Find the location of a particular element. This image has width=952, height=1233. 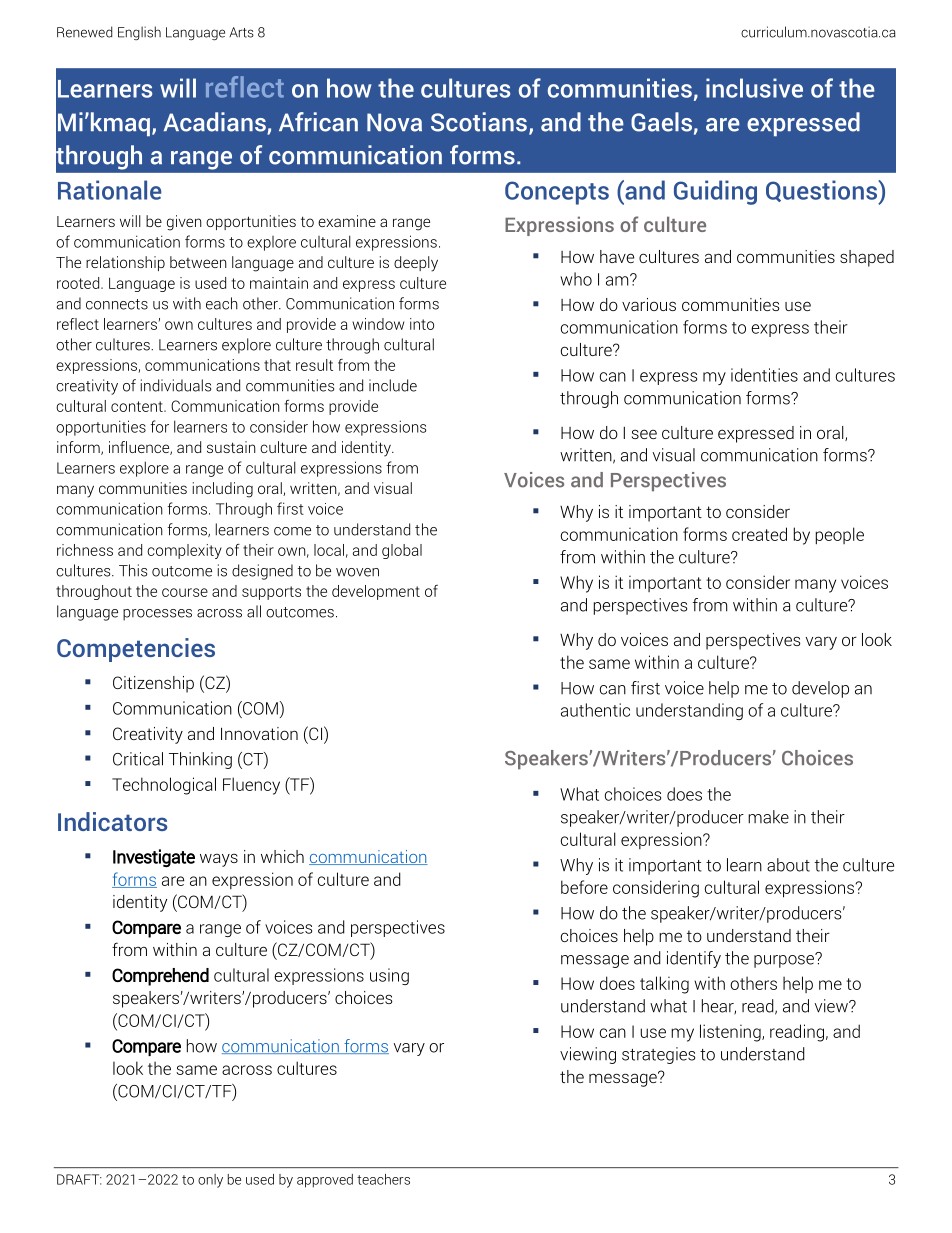

listening is located at coordinates (731, 1033).
